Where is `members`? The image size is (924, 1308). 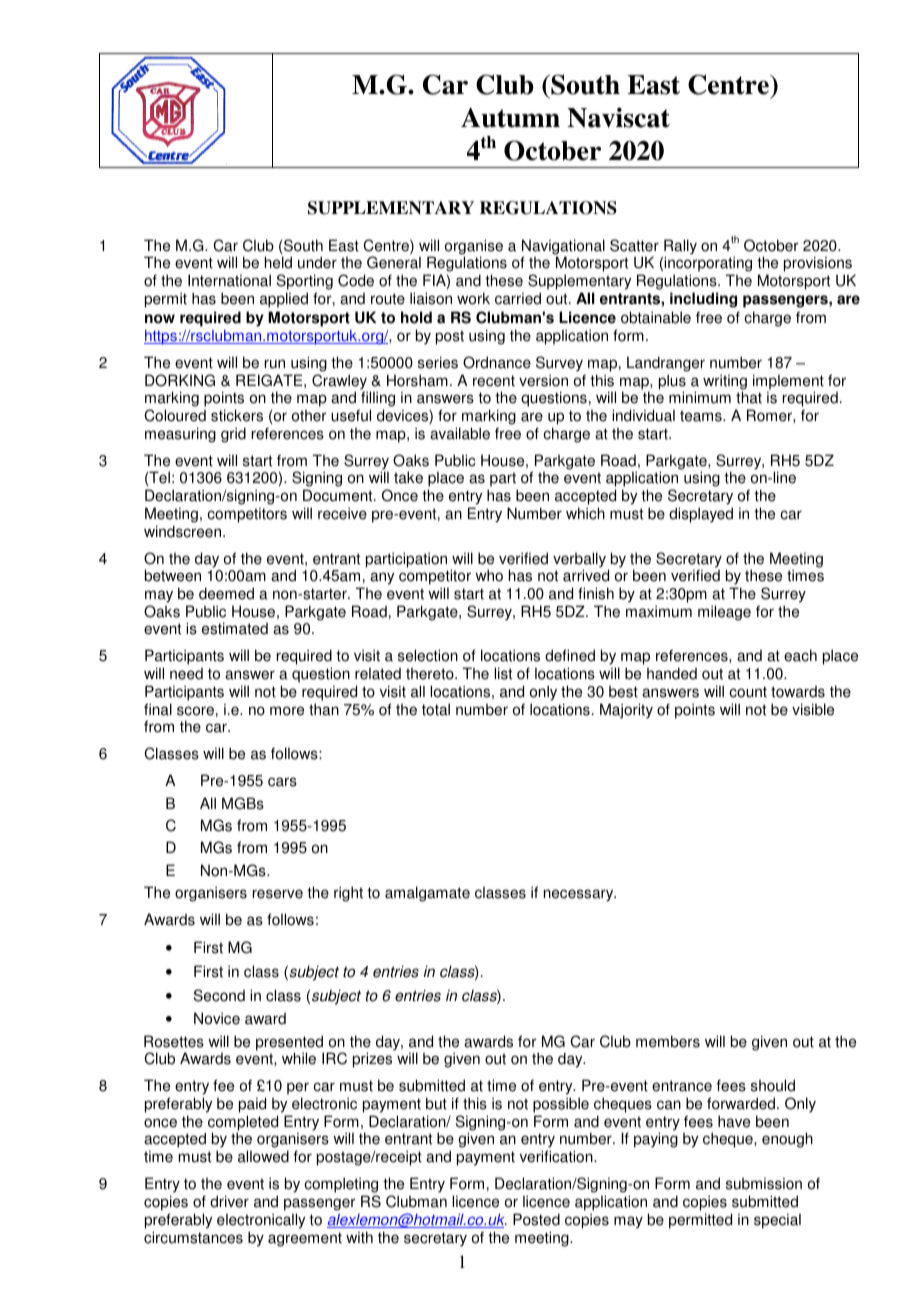
members is located at coordinates (668, 1041).
